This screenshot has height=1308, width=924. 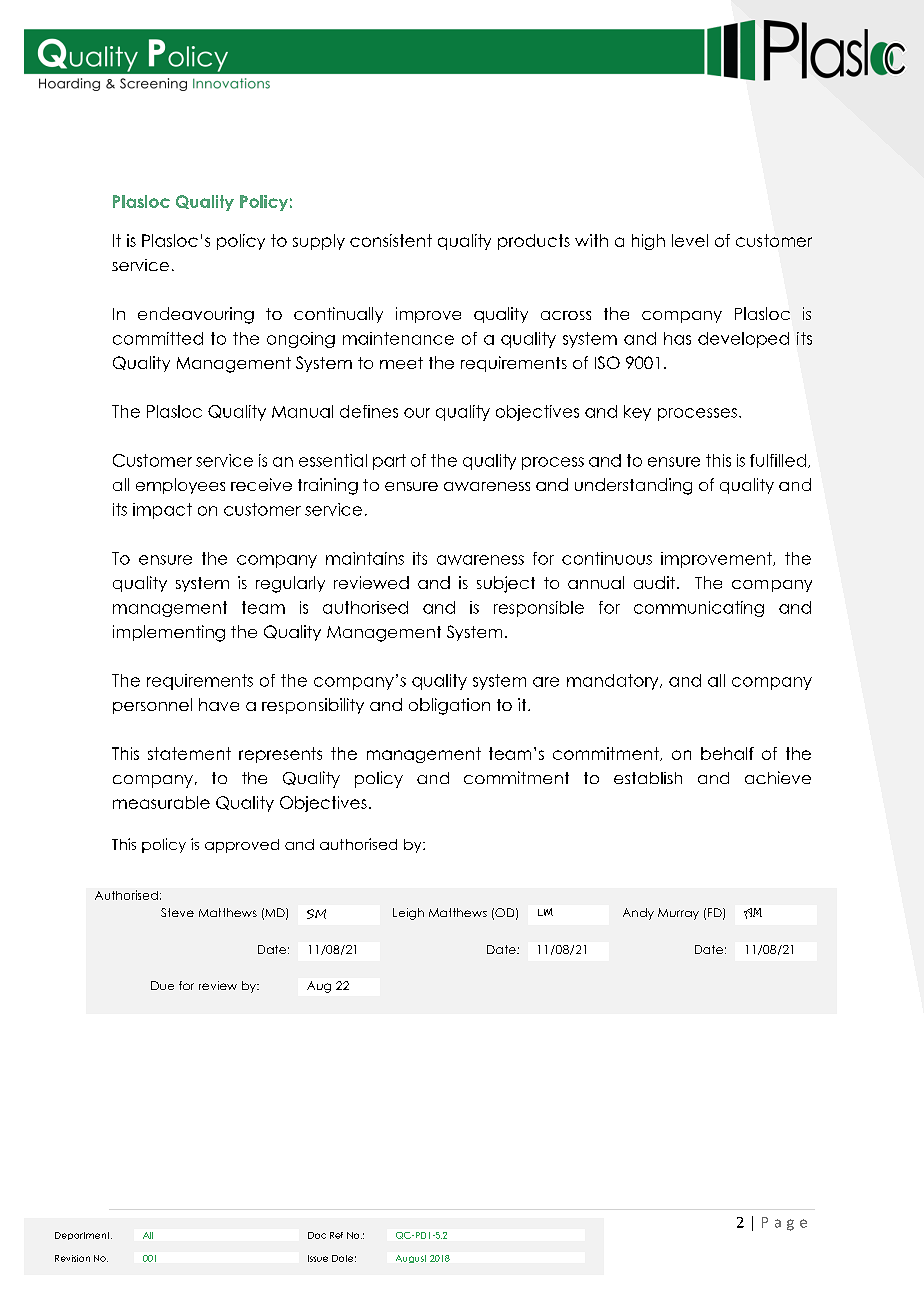 What do you see at coordinates (690, 240) in the screenshot?
I see `level` at bounding box center [690, 240].
